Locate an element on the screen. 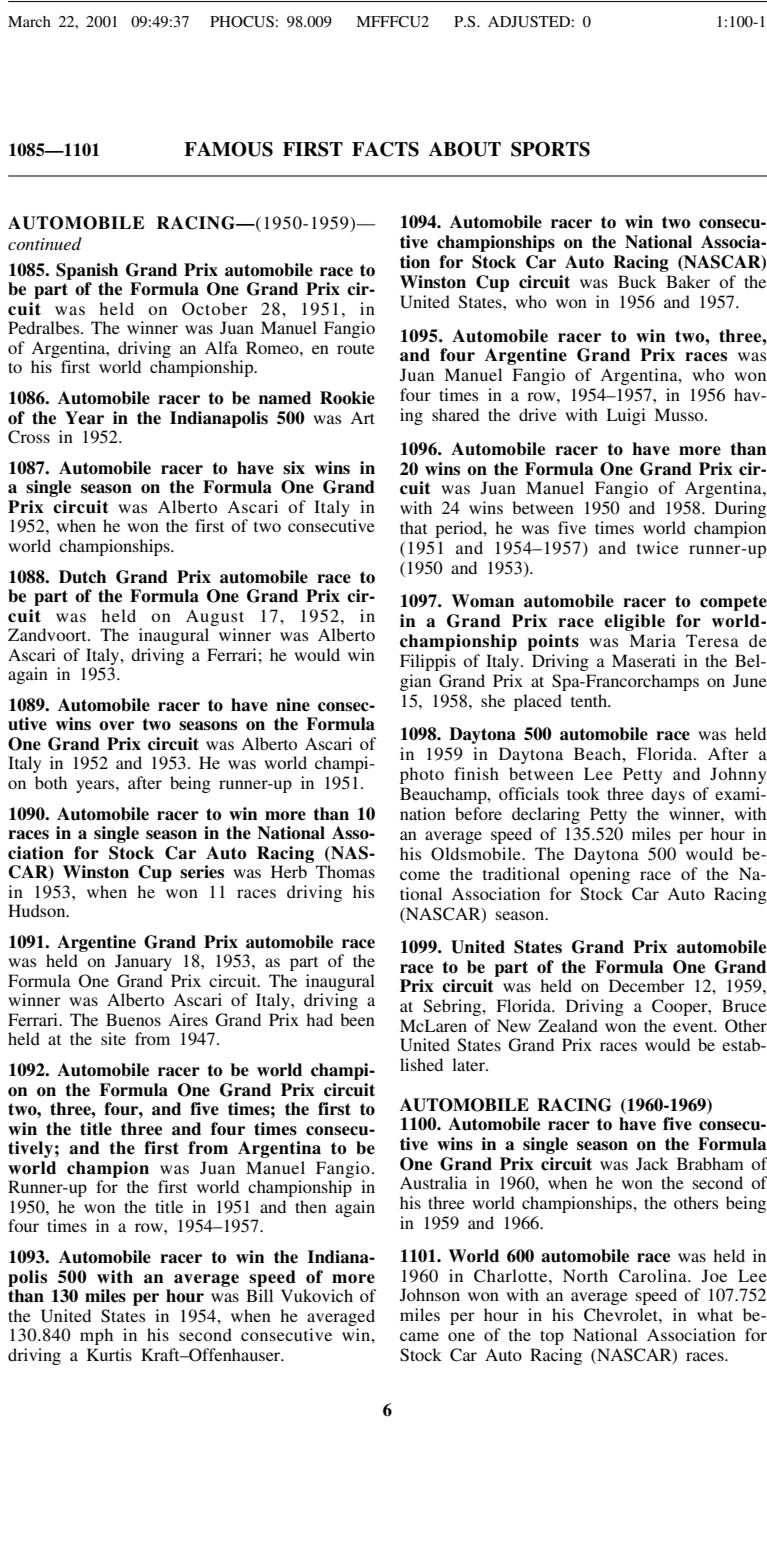  site is located at coordinates (113, 1038).
